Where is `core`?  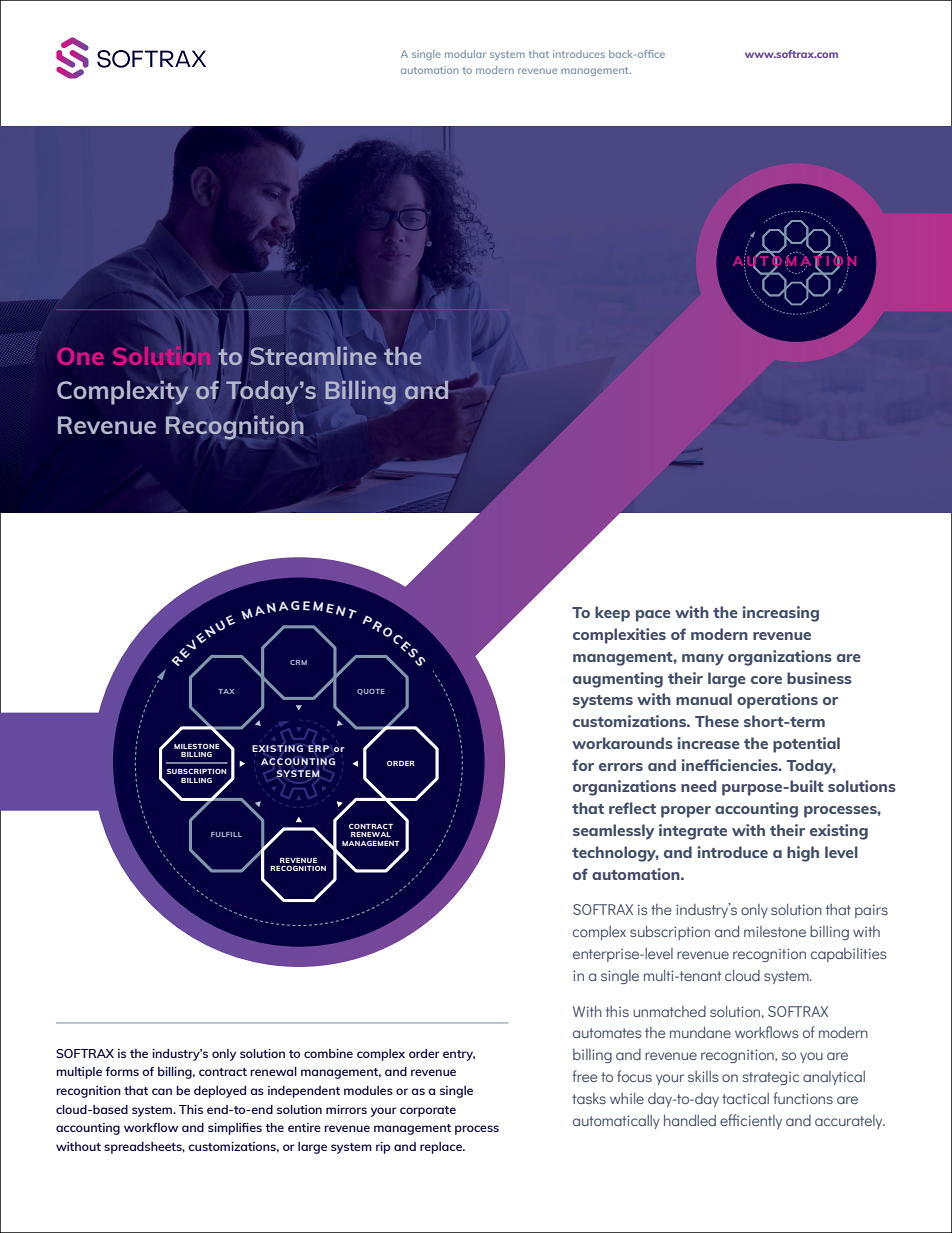 core is located at coordinates (766, 680).
